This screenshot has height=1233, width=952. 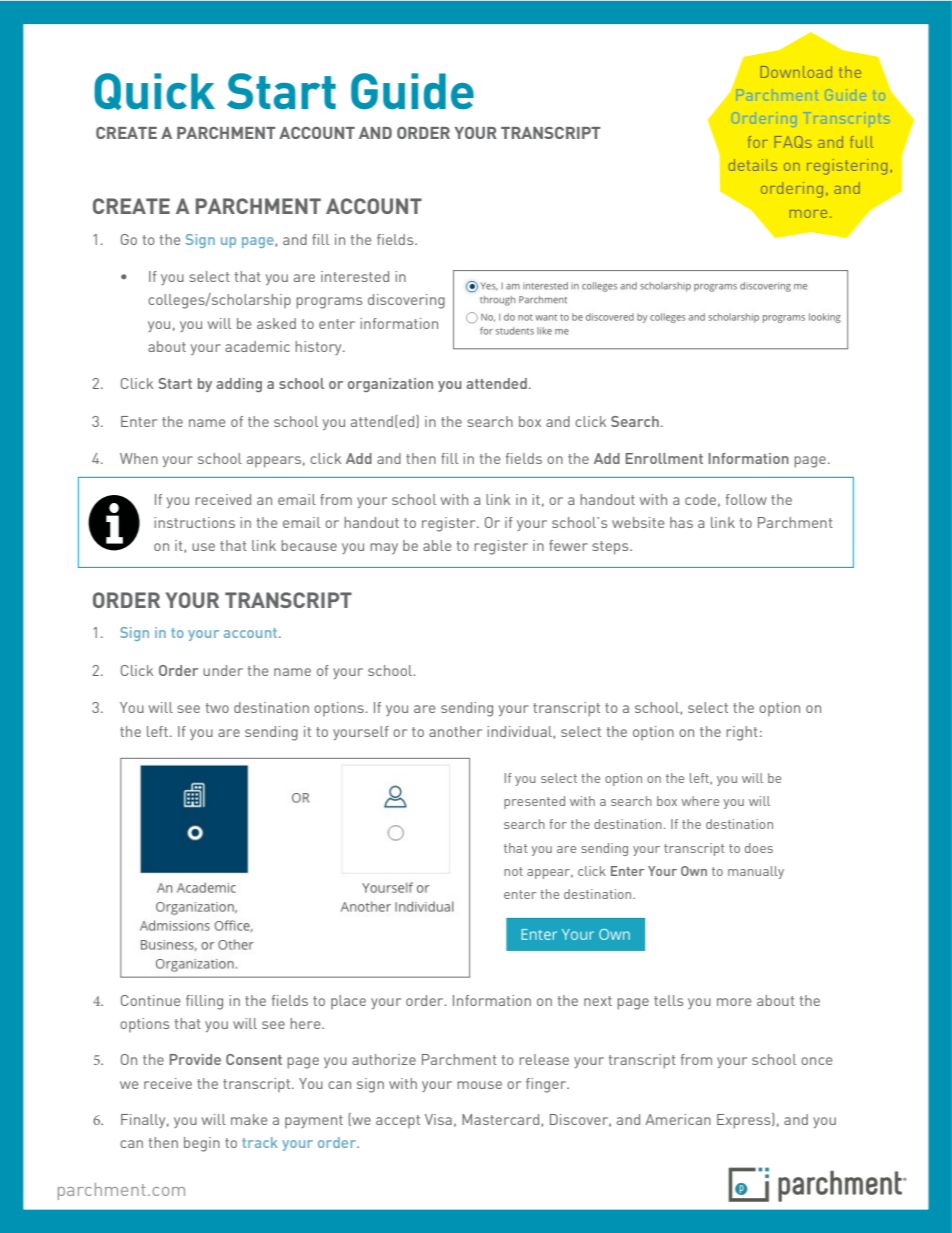 What do you see at coordinates (796, 72) in the screenshot?
I see `Download` at bounding box center [796, 72].
